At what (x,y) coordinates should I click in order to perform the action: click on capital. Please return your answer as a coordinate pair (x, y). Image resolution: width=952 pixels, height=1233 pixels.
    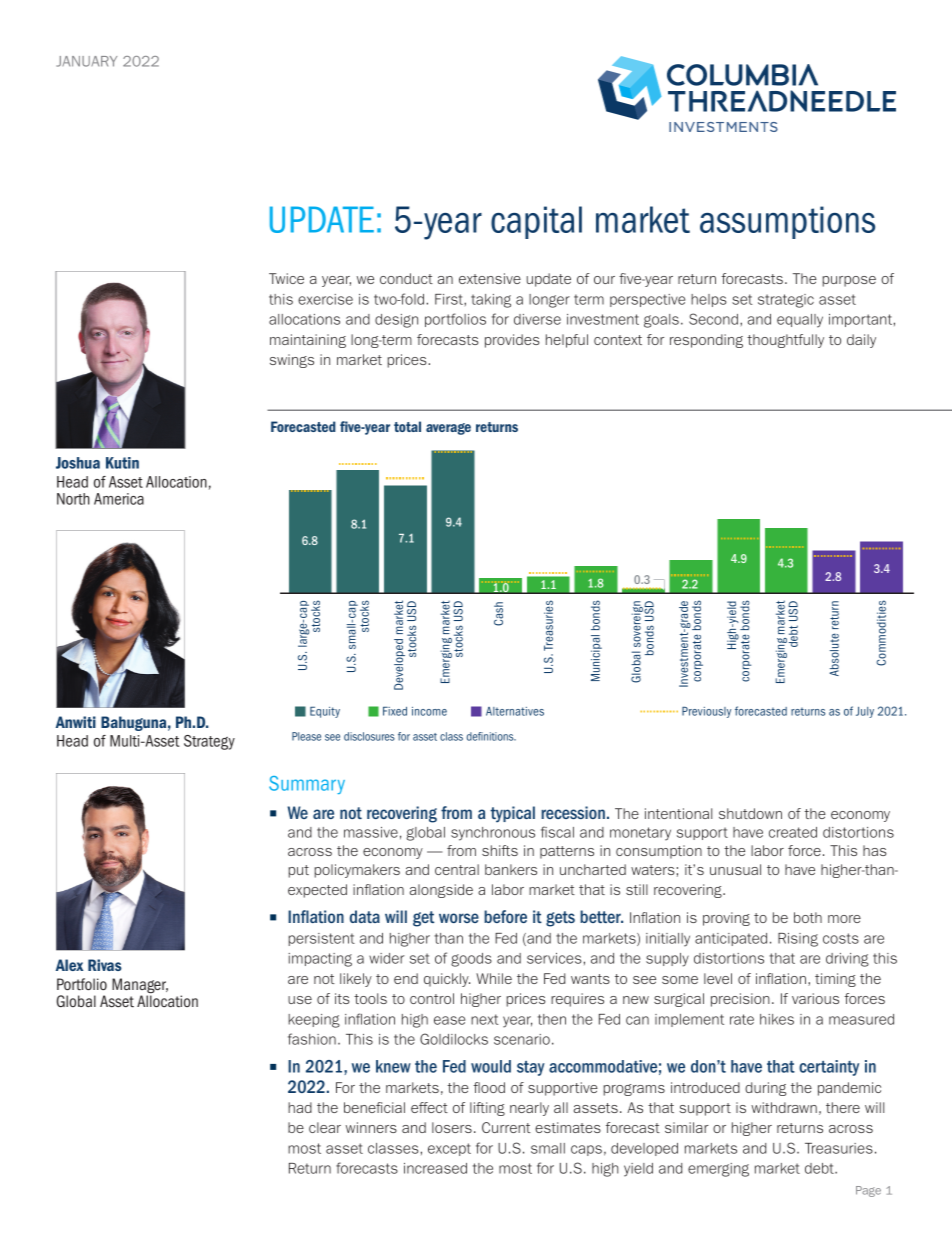
    Looking at the image, I should click on (536, 222).
